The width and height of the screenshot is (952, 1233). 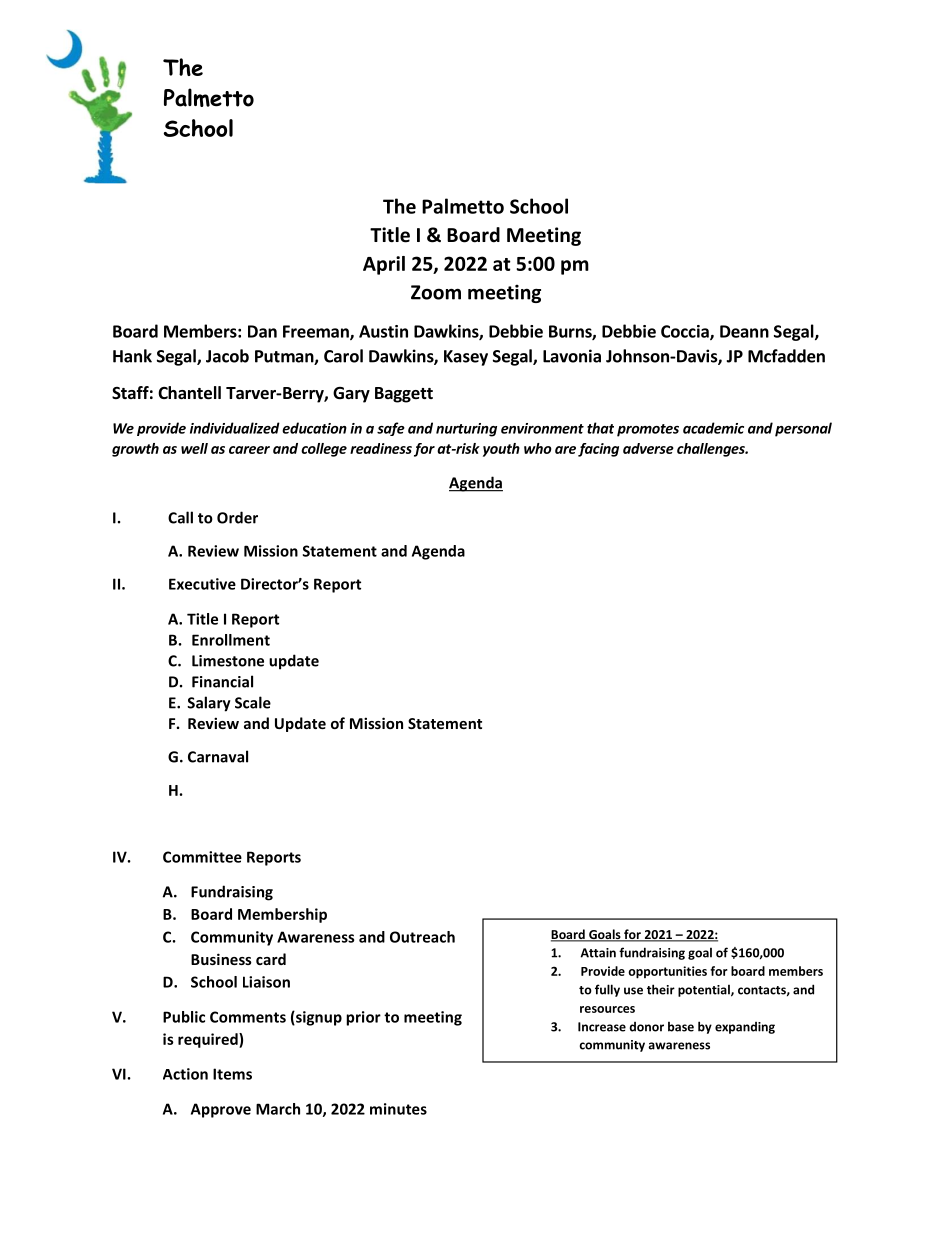 I want to click on youth, so click(x=501, y=450).
